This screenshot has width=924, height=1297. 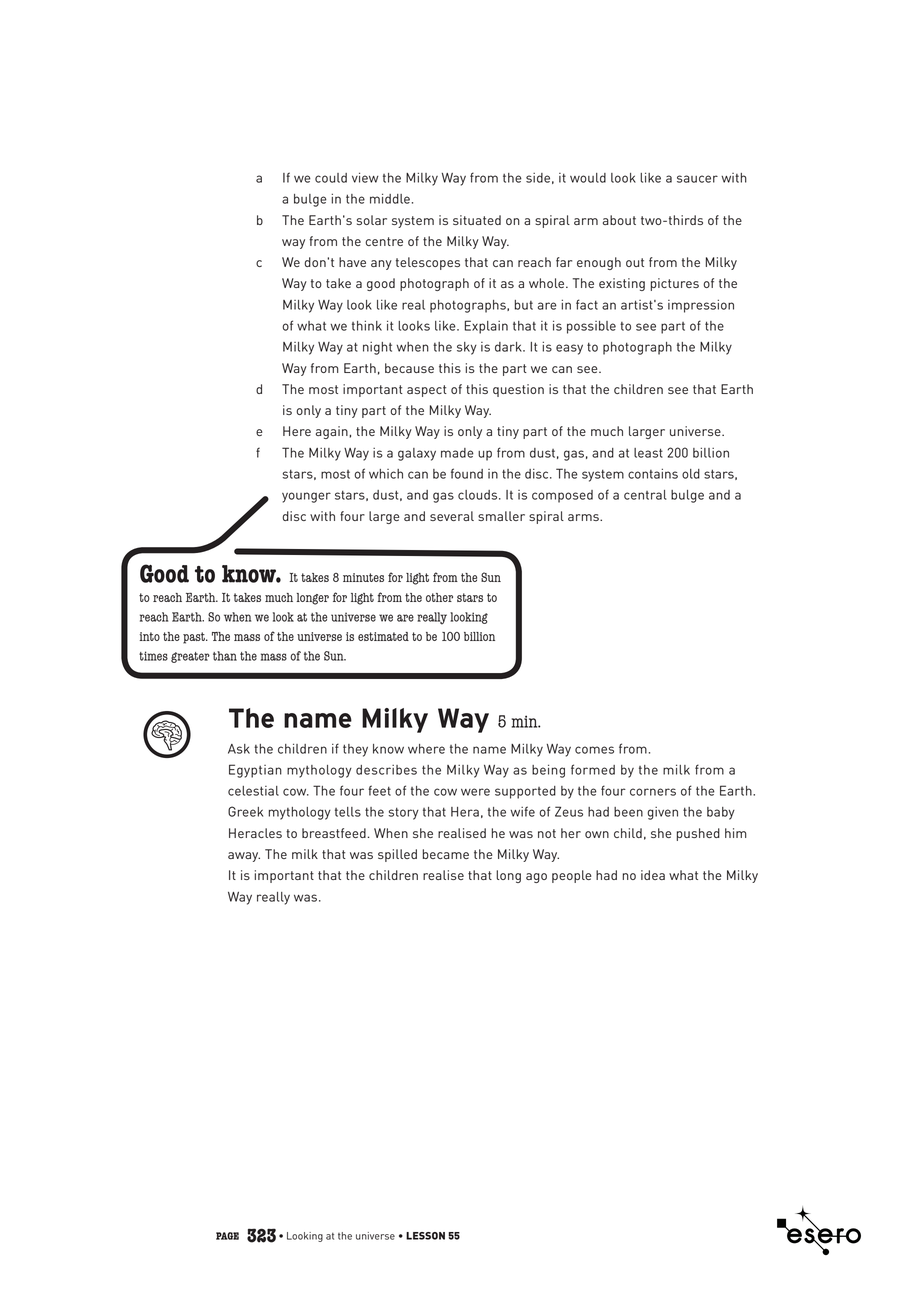 I want to click on became, so click(x=445, y=854).
